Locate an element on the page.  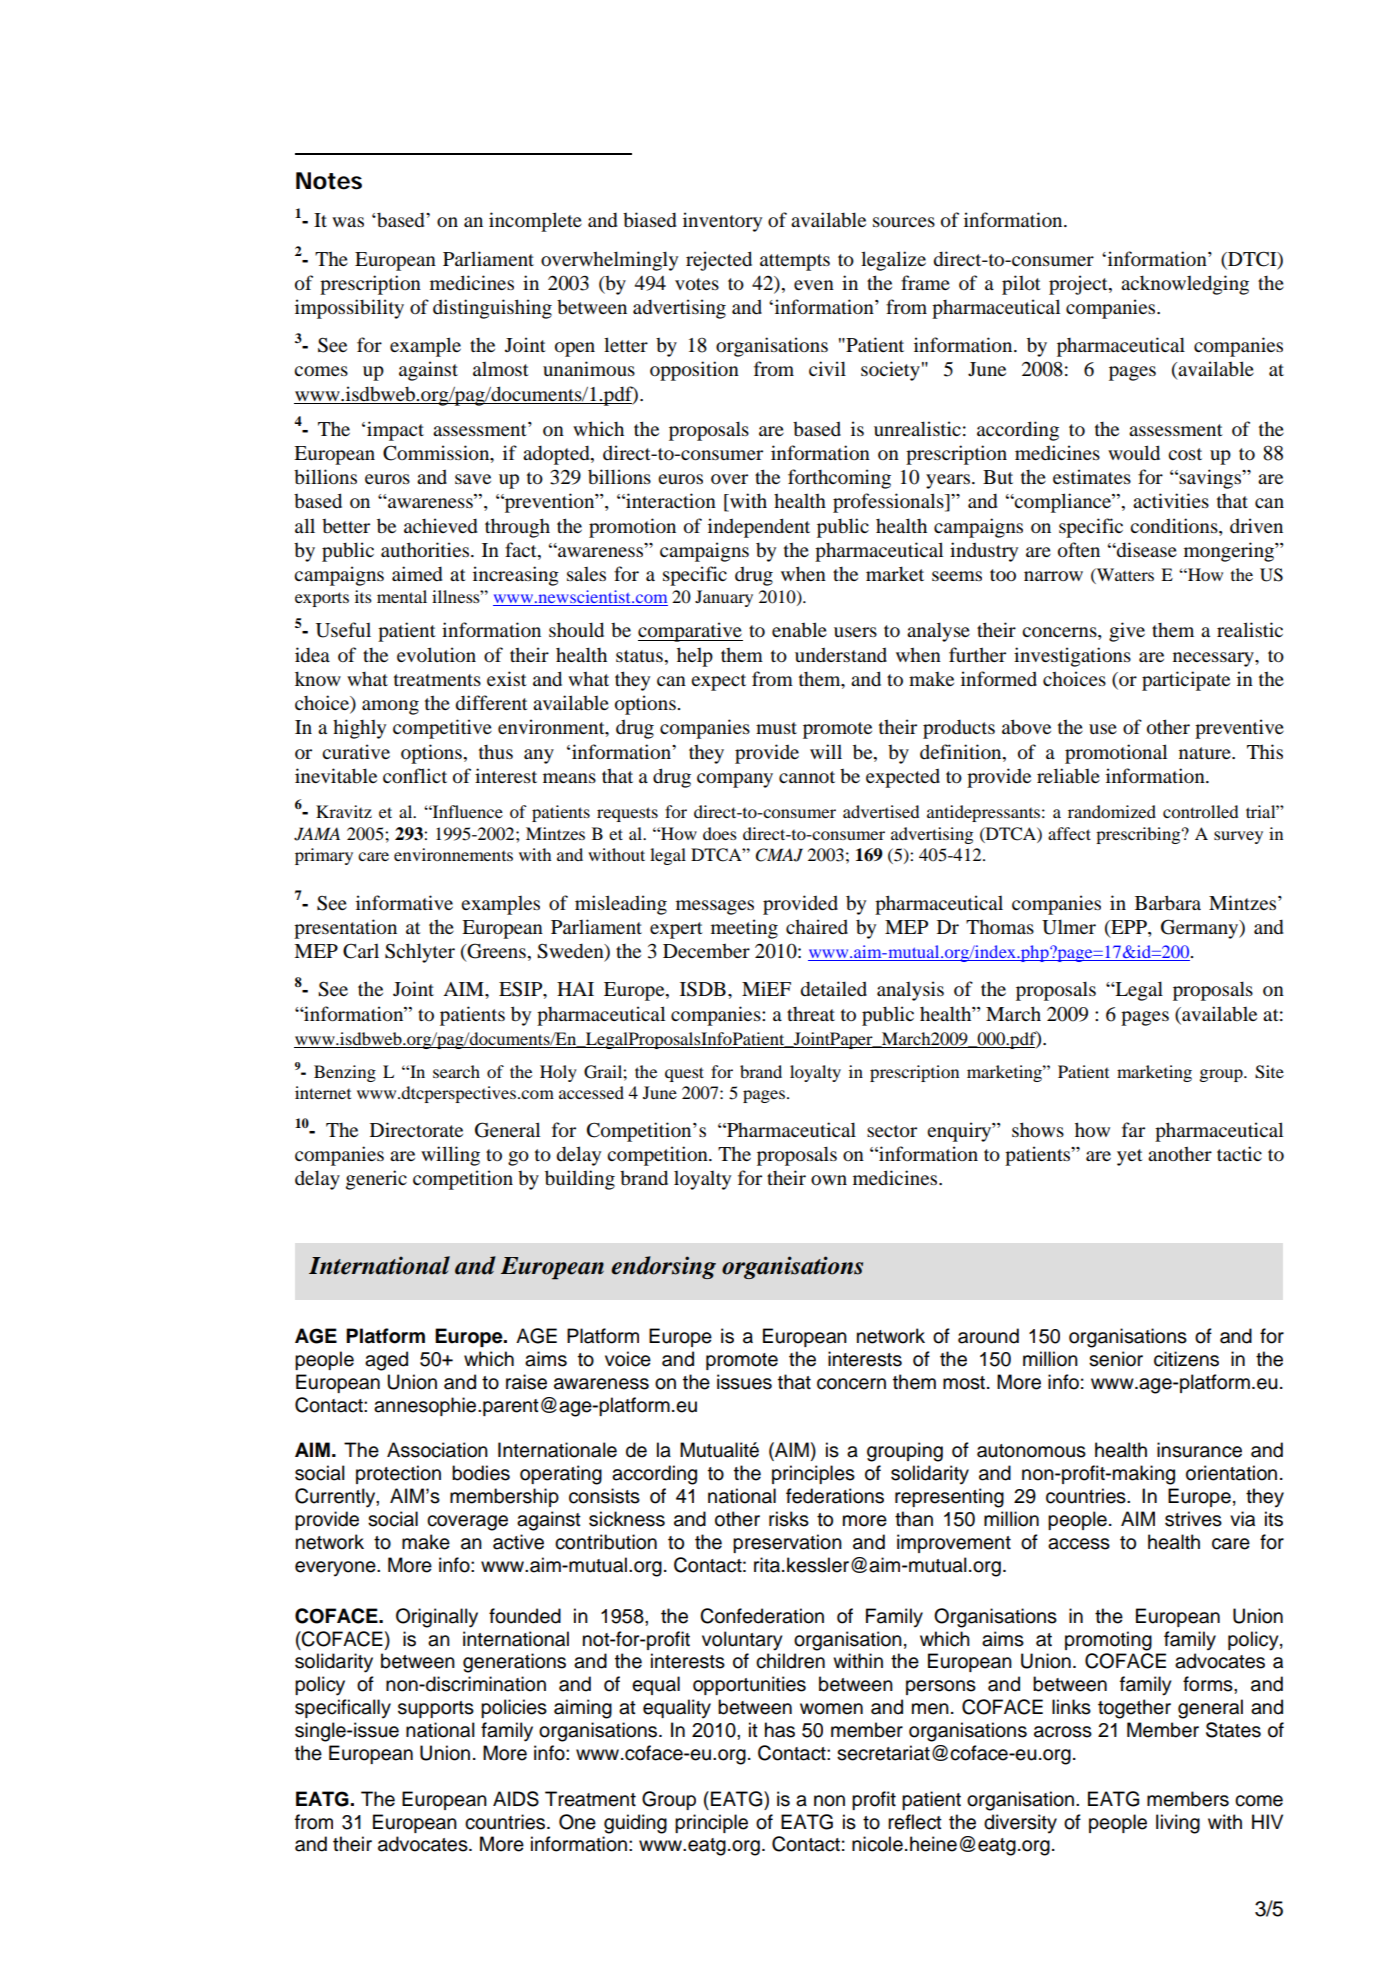
was is located at coordinates (348, 222).
